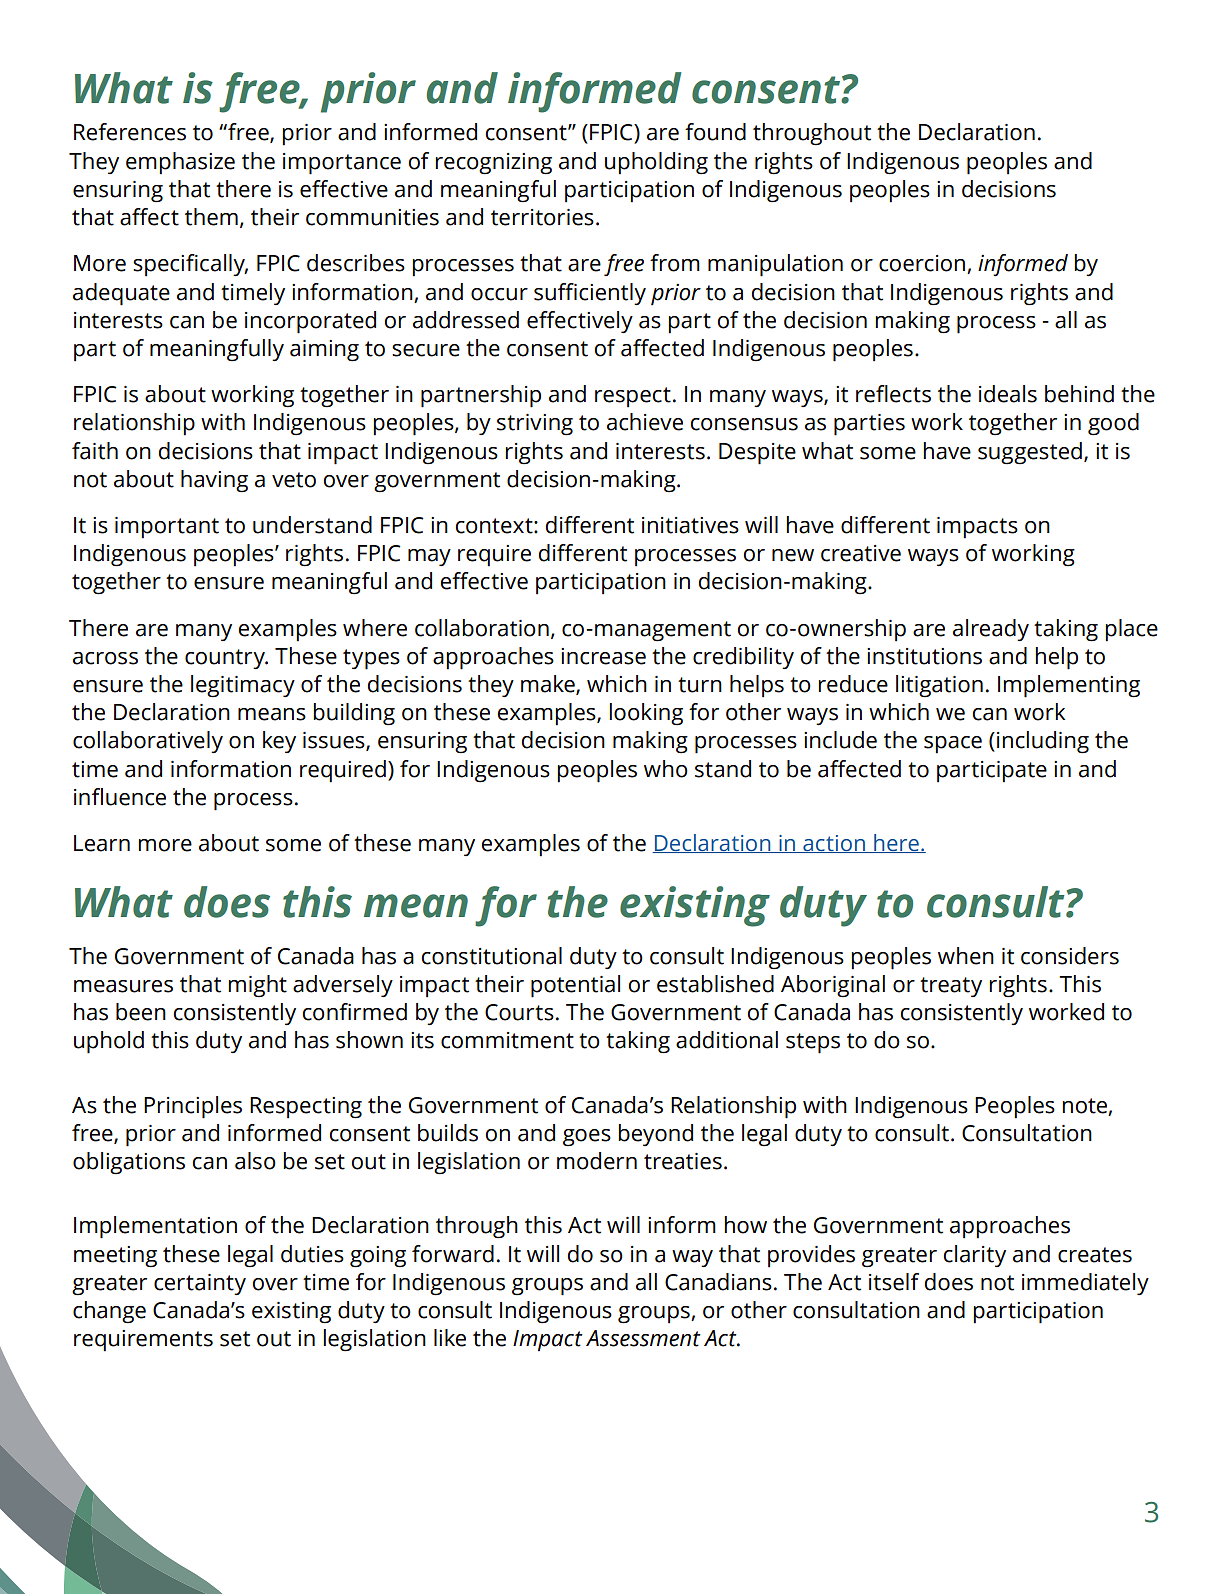 The image size is (1232, 1594). I want to click on suggested, so click(1030, 453).
